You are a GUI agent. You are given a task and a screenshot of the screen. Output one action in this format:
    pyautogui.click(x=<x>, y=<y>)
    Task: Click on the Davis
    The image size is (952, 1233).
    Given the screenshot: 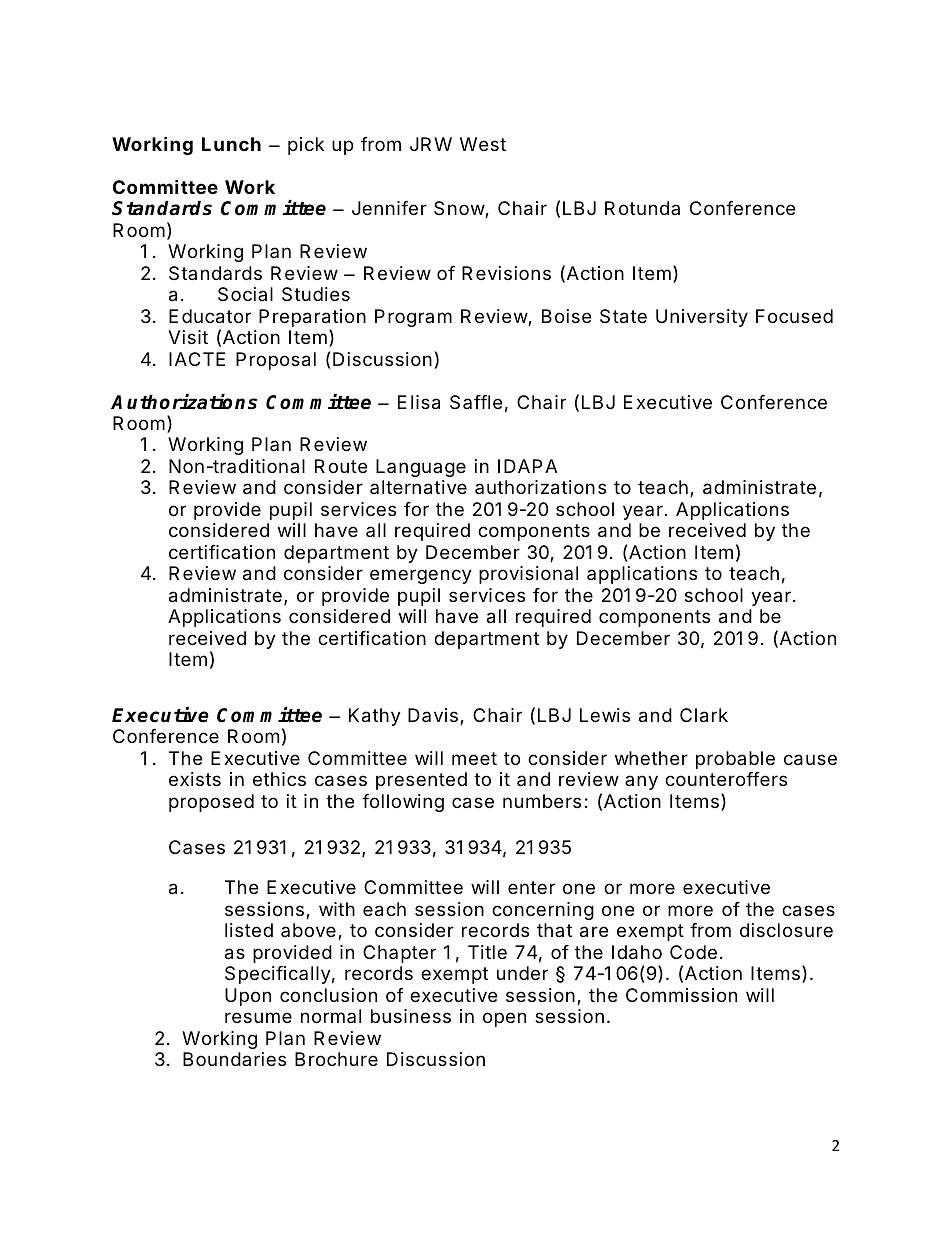 What is the action you would take?
    pyautogui.click(x=433, y=715)
